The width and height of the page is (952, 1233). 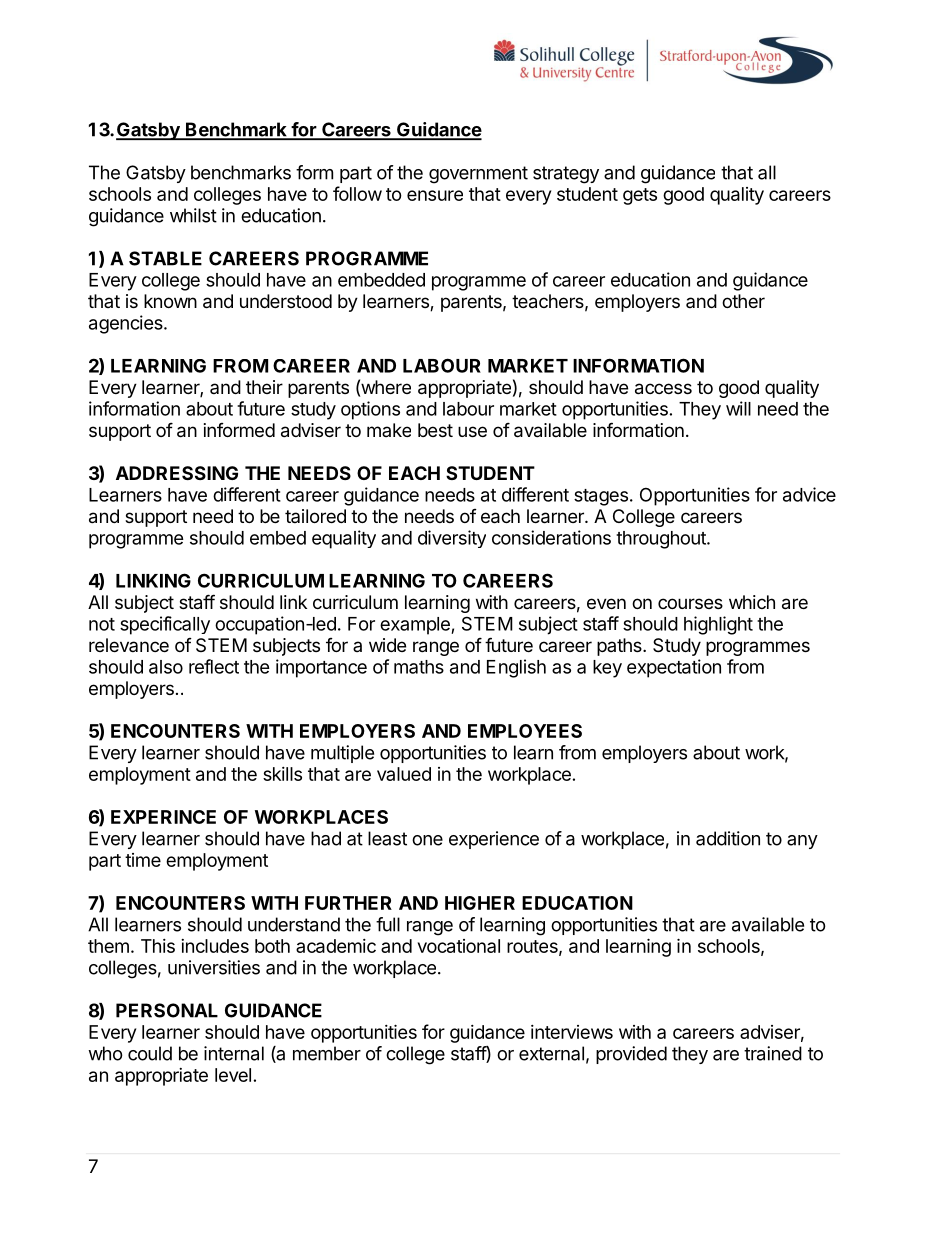 What do you see at coordinates (435, 195) in the page?
I see `ensure` at bounding box center [435, 195].
